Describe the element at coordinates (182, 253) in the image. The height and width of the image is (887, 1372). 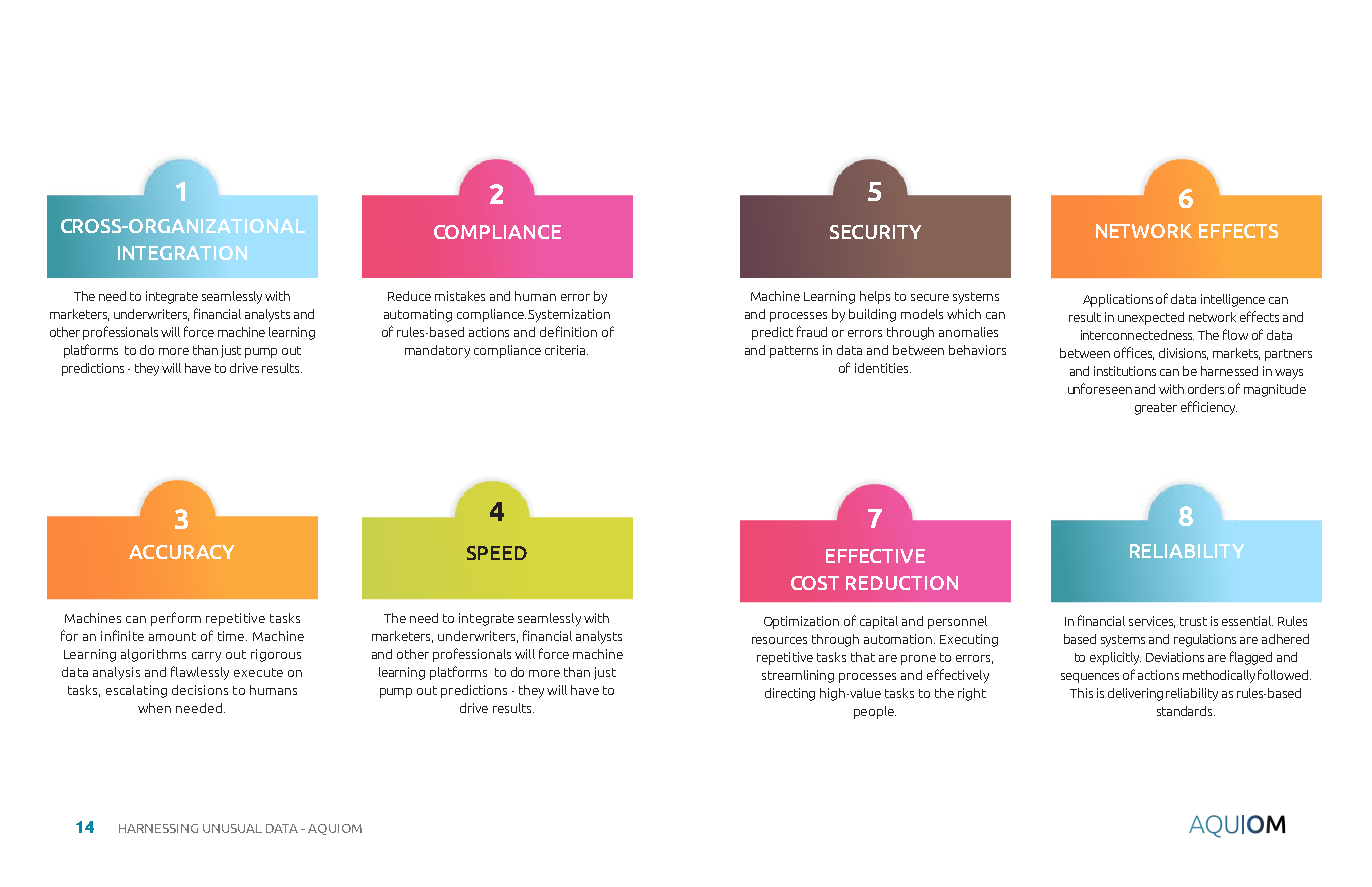
I see `INTEGRATION` at that location.
